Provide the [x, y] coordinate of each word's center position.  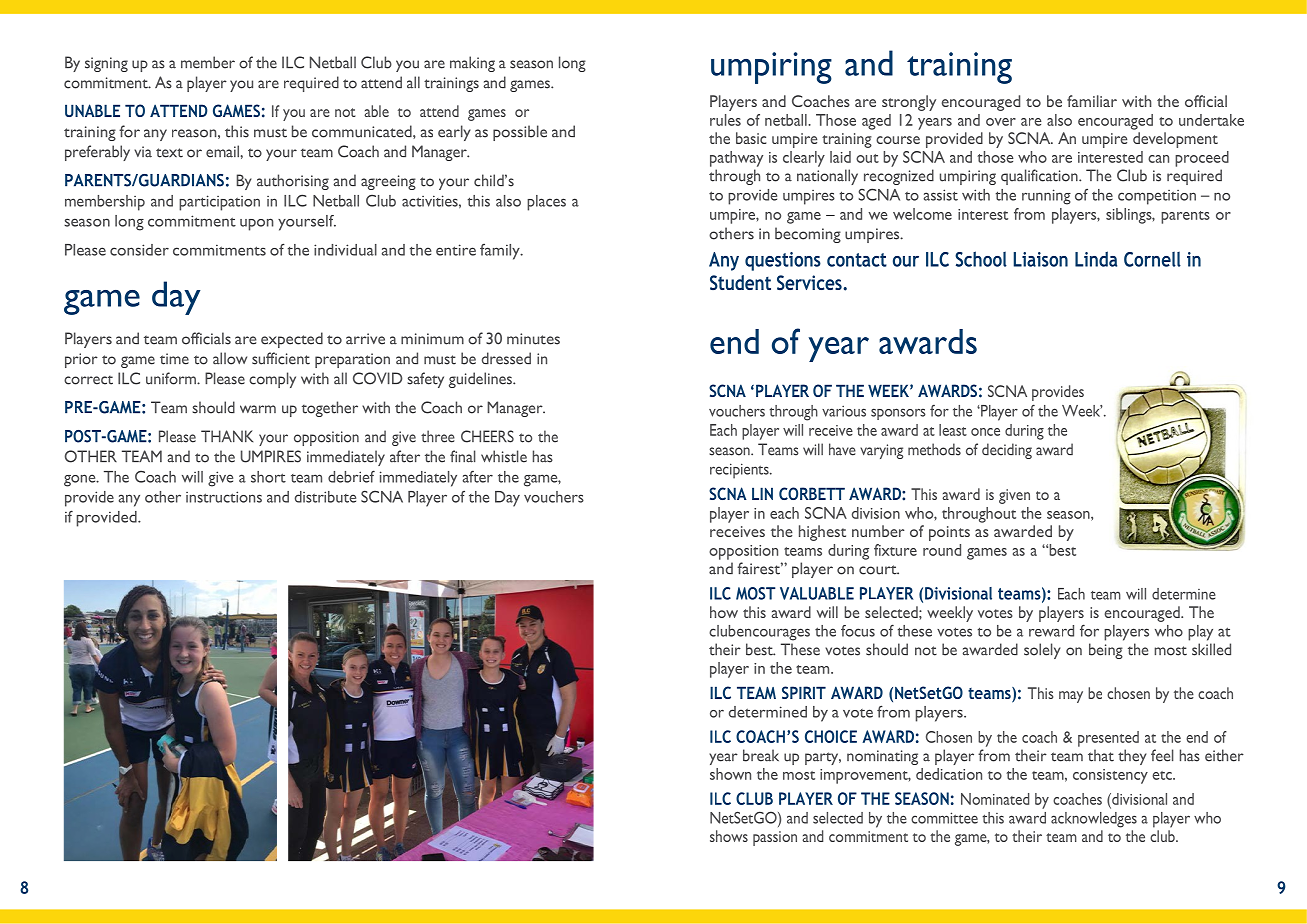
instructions [224, 497]
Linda [1096, 259]
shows [729, 836]
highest [822, 533]
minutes [533, 339]
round [942, 550]
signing [106, 64]
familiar [1092, 101]
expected [292, 340]
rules [725, 120]
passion [775, 838]
